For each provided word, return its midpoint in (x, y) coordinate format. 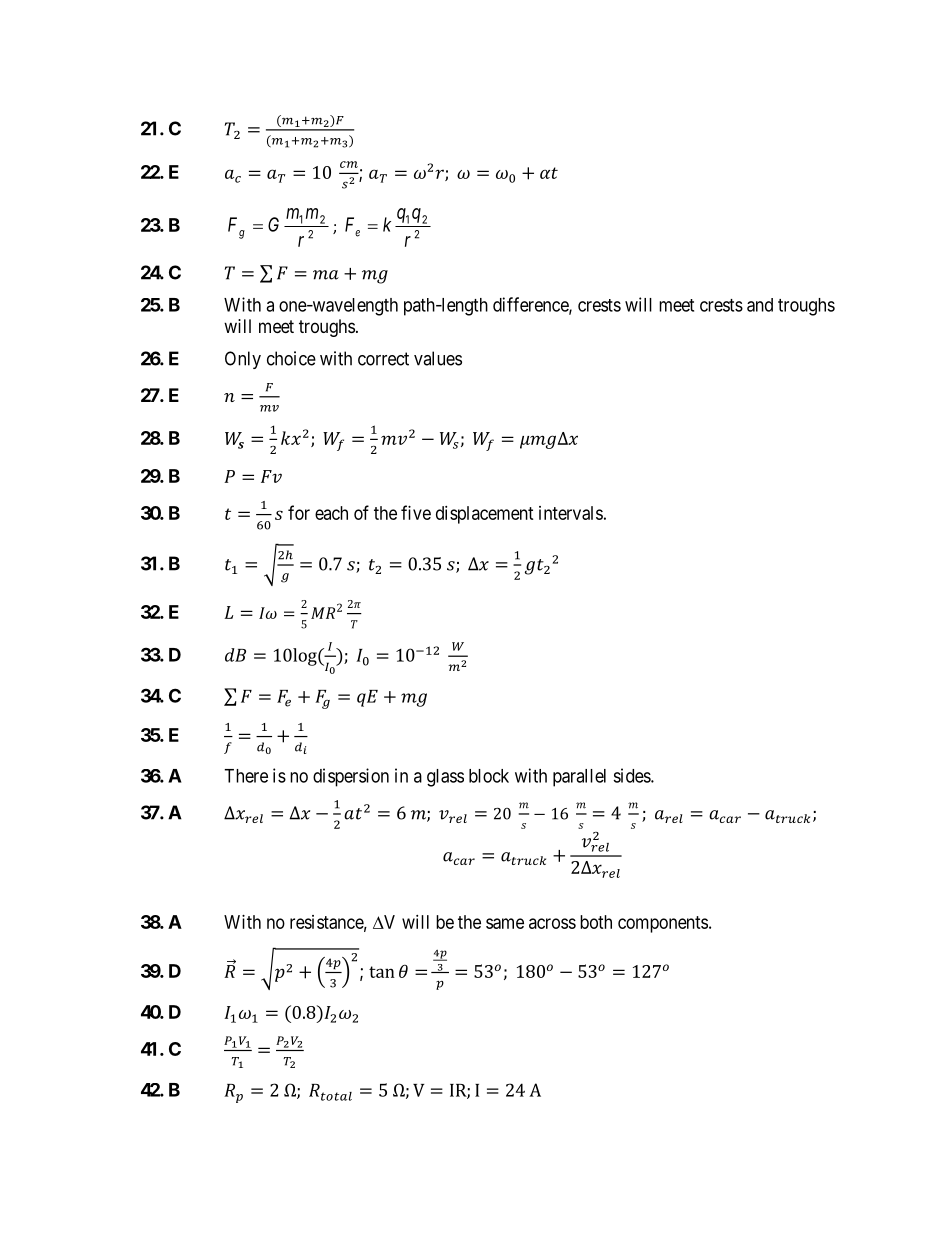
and (760, 305)
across (552, 923)
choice (291, 358)
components (663, 924)
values (438, 358)
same (505, 923)
